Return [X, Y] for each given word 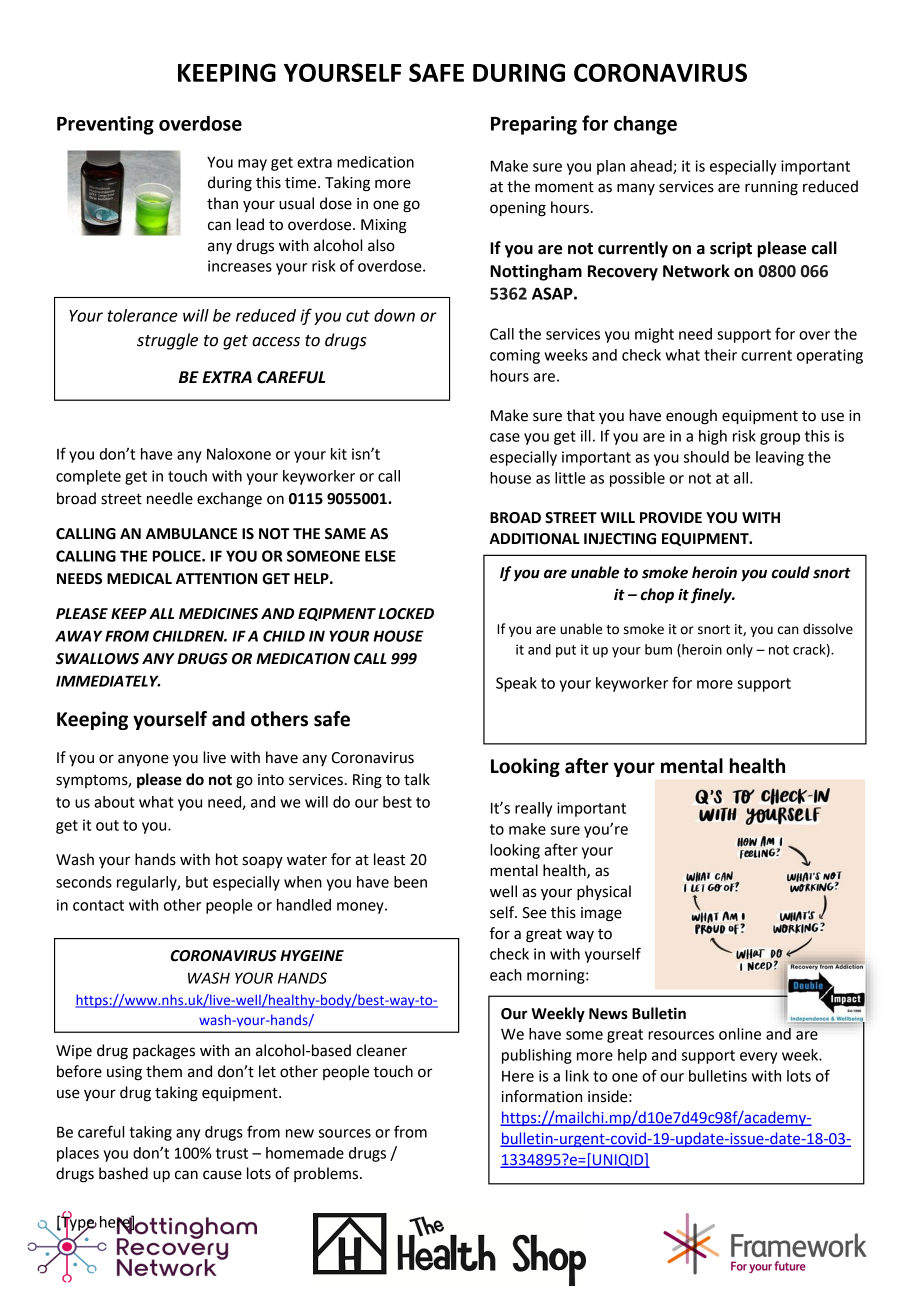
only [739, 651]
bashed [123, 1173]
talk [417, 779]
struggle [167, 341]
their [720, 355]
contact [98, 905]
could [791, 572]
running [771, 188]
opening [518, 209]
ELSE [380, 556]
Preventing [105, 125]
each [506, 975]
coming [515, 356]
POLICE [178, 556]
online [740, 1034]
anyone [143, 760]
